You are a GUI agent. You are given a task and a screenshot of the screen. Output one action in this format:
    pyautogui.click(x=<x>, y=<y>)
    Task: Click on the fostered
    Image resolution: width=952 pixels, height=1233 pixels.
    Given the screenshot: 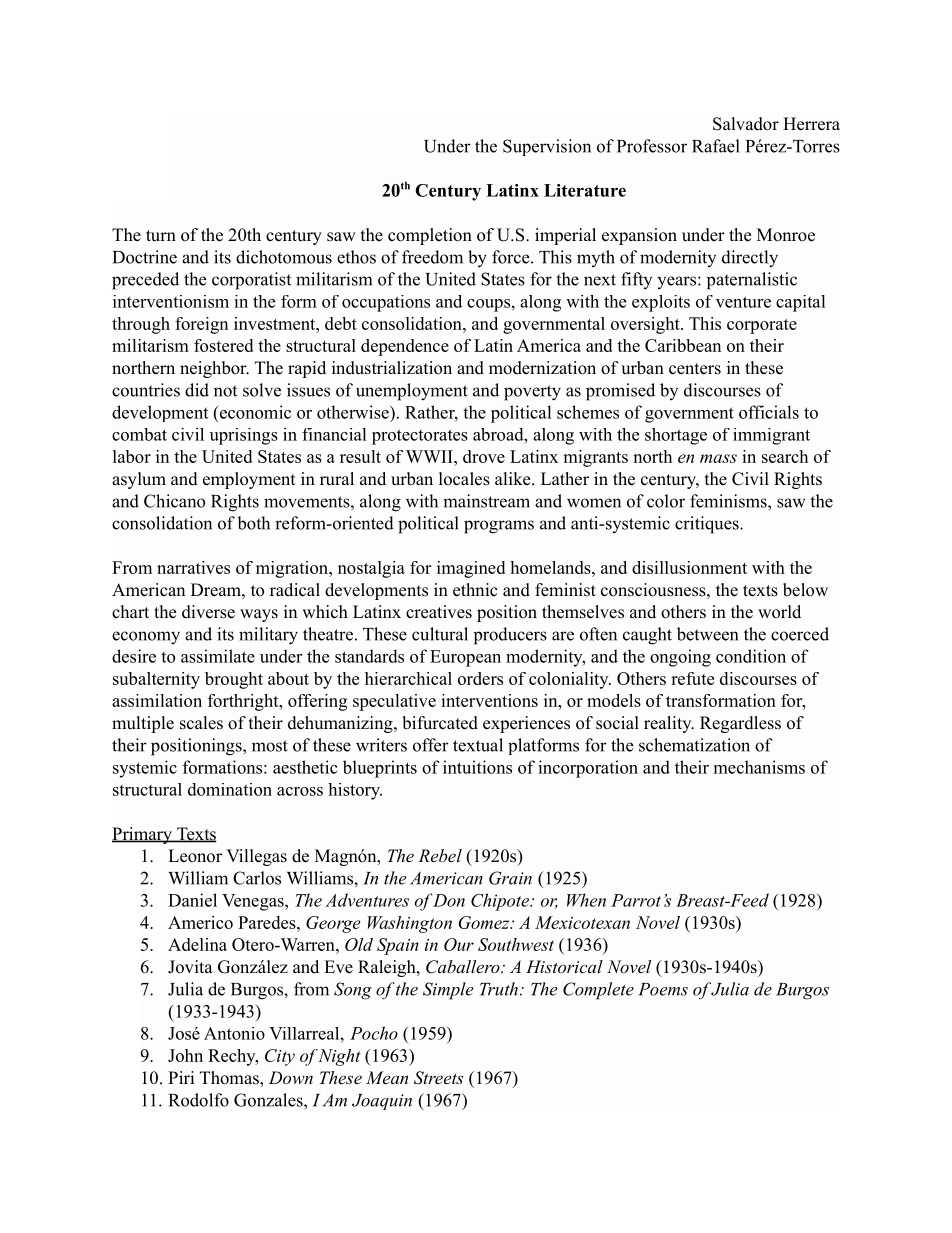 What is the action you would take?
    pyautogui.click(x=223, y=345)
